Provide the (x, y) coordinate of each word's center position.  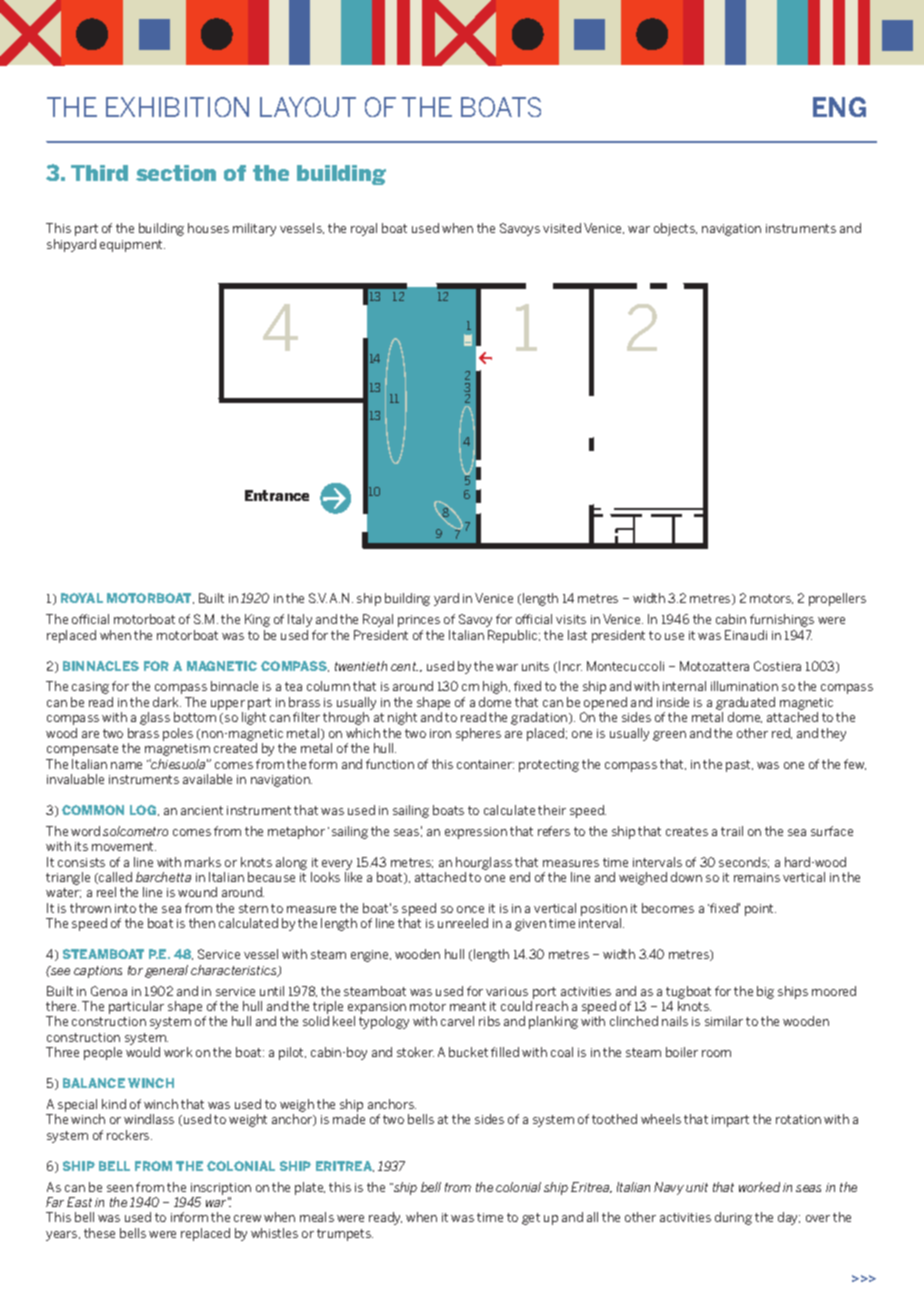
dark (167, 702)
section (176, 173)
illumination (744, 686)
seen (120, 1188)
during (733, 1218)
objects (675, 229)
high (496, 687)
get (531, 1219)
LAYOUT (308, 107)
